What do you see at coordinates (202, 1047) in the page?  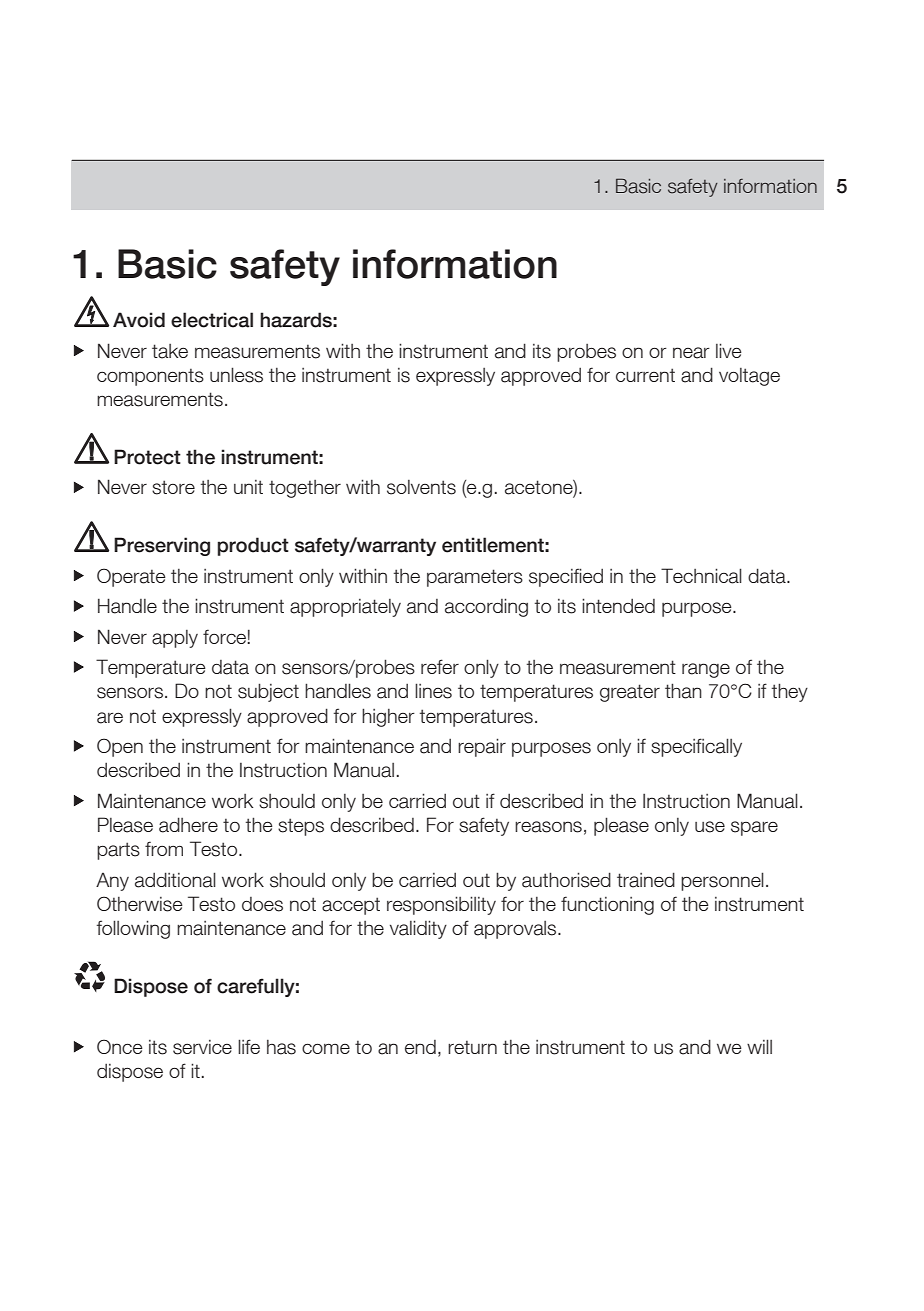 I see `service` at bounding box center [202, 1047].
